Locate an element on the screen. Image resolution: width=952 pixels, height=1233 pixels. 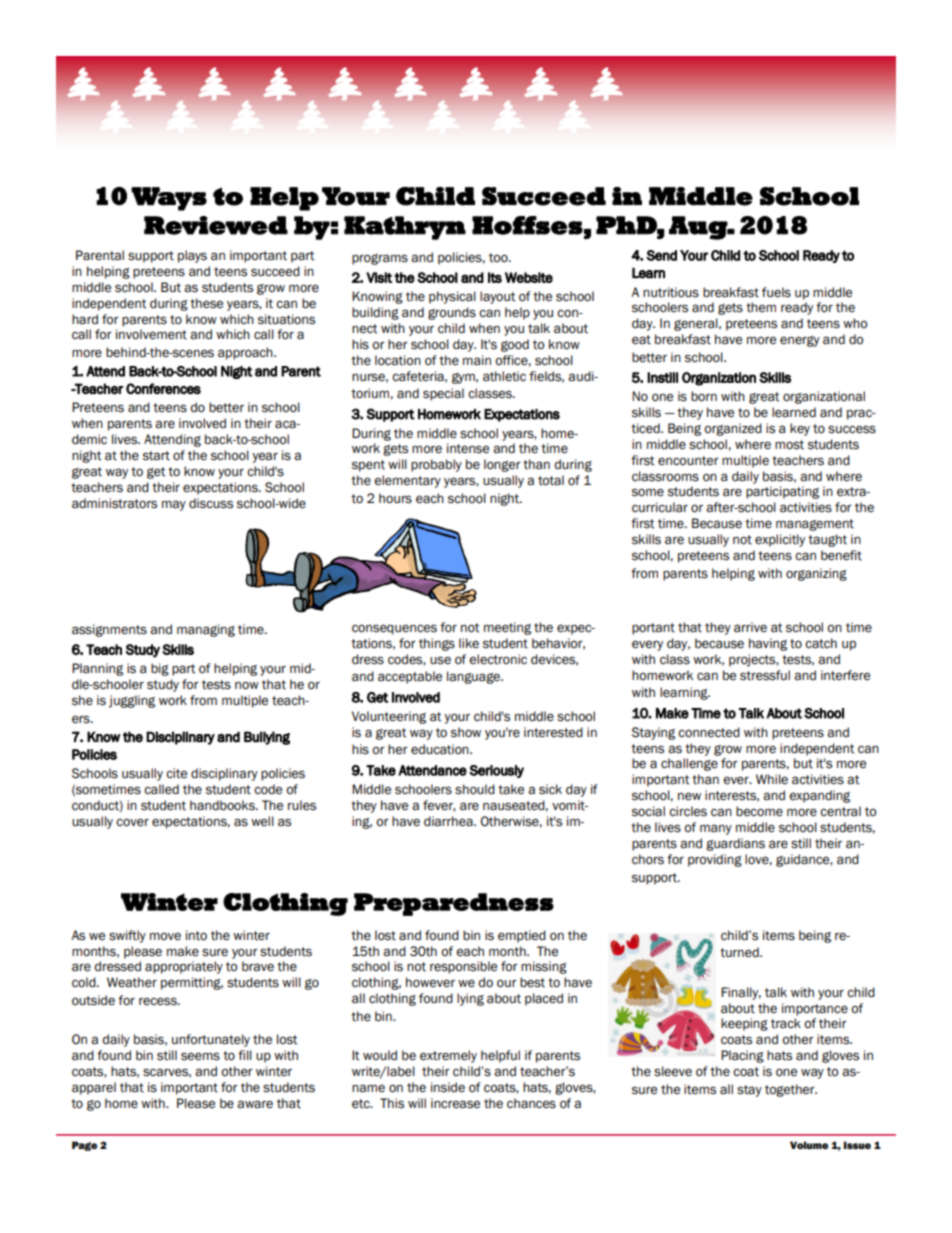
organizing is located at coordinates (816, 574).
